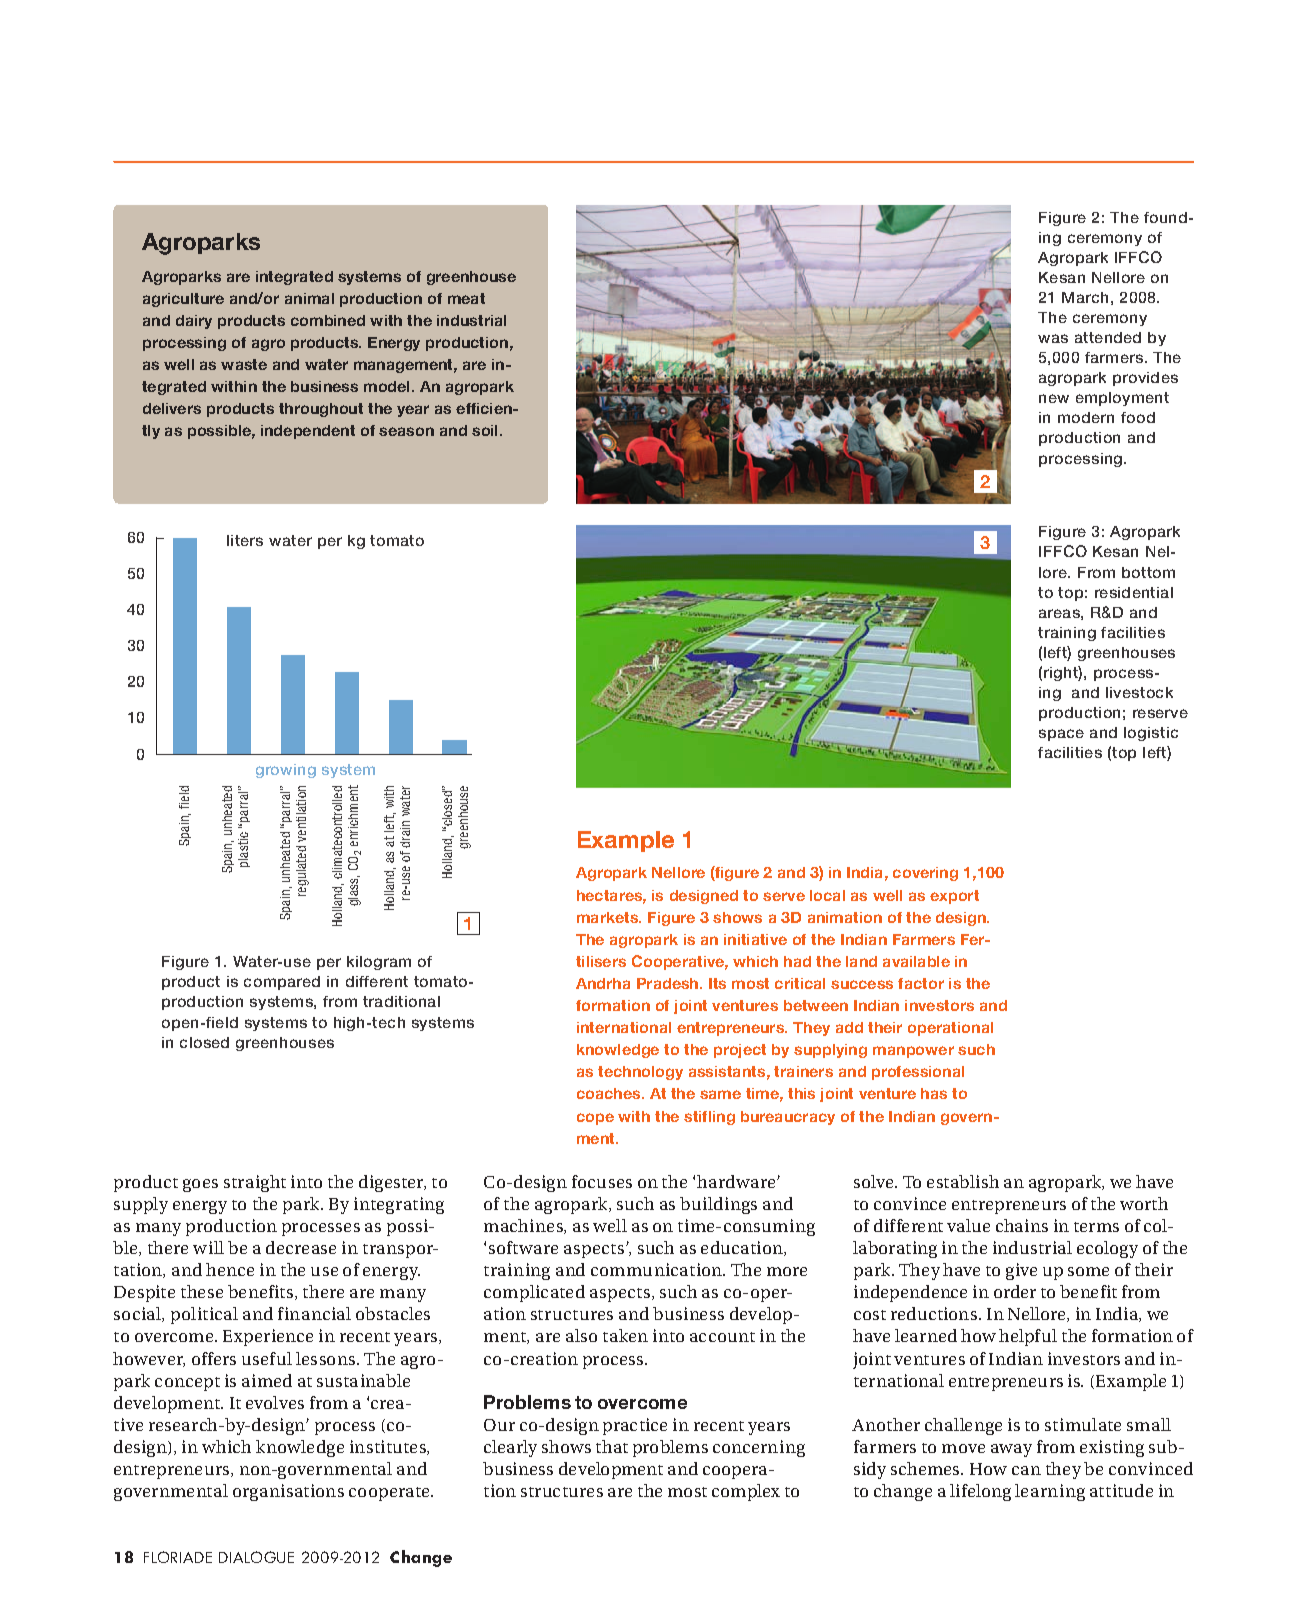 This screenshot has height=1623, width=1309. I want to click on Dialogue, so click(256, 1557).
